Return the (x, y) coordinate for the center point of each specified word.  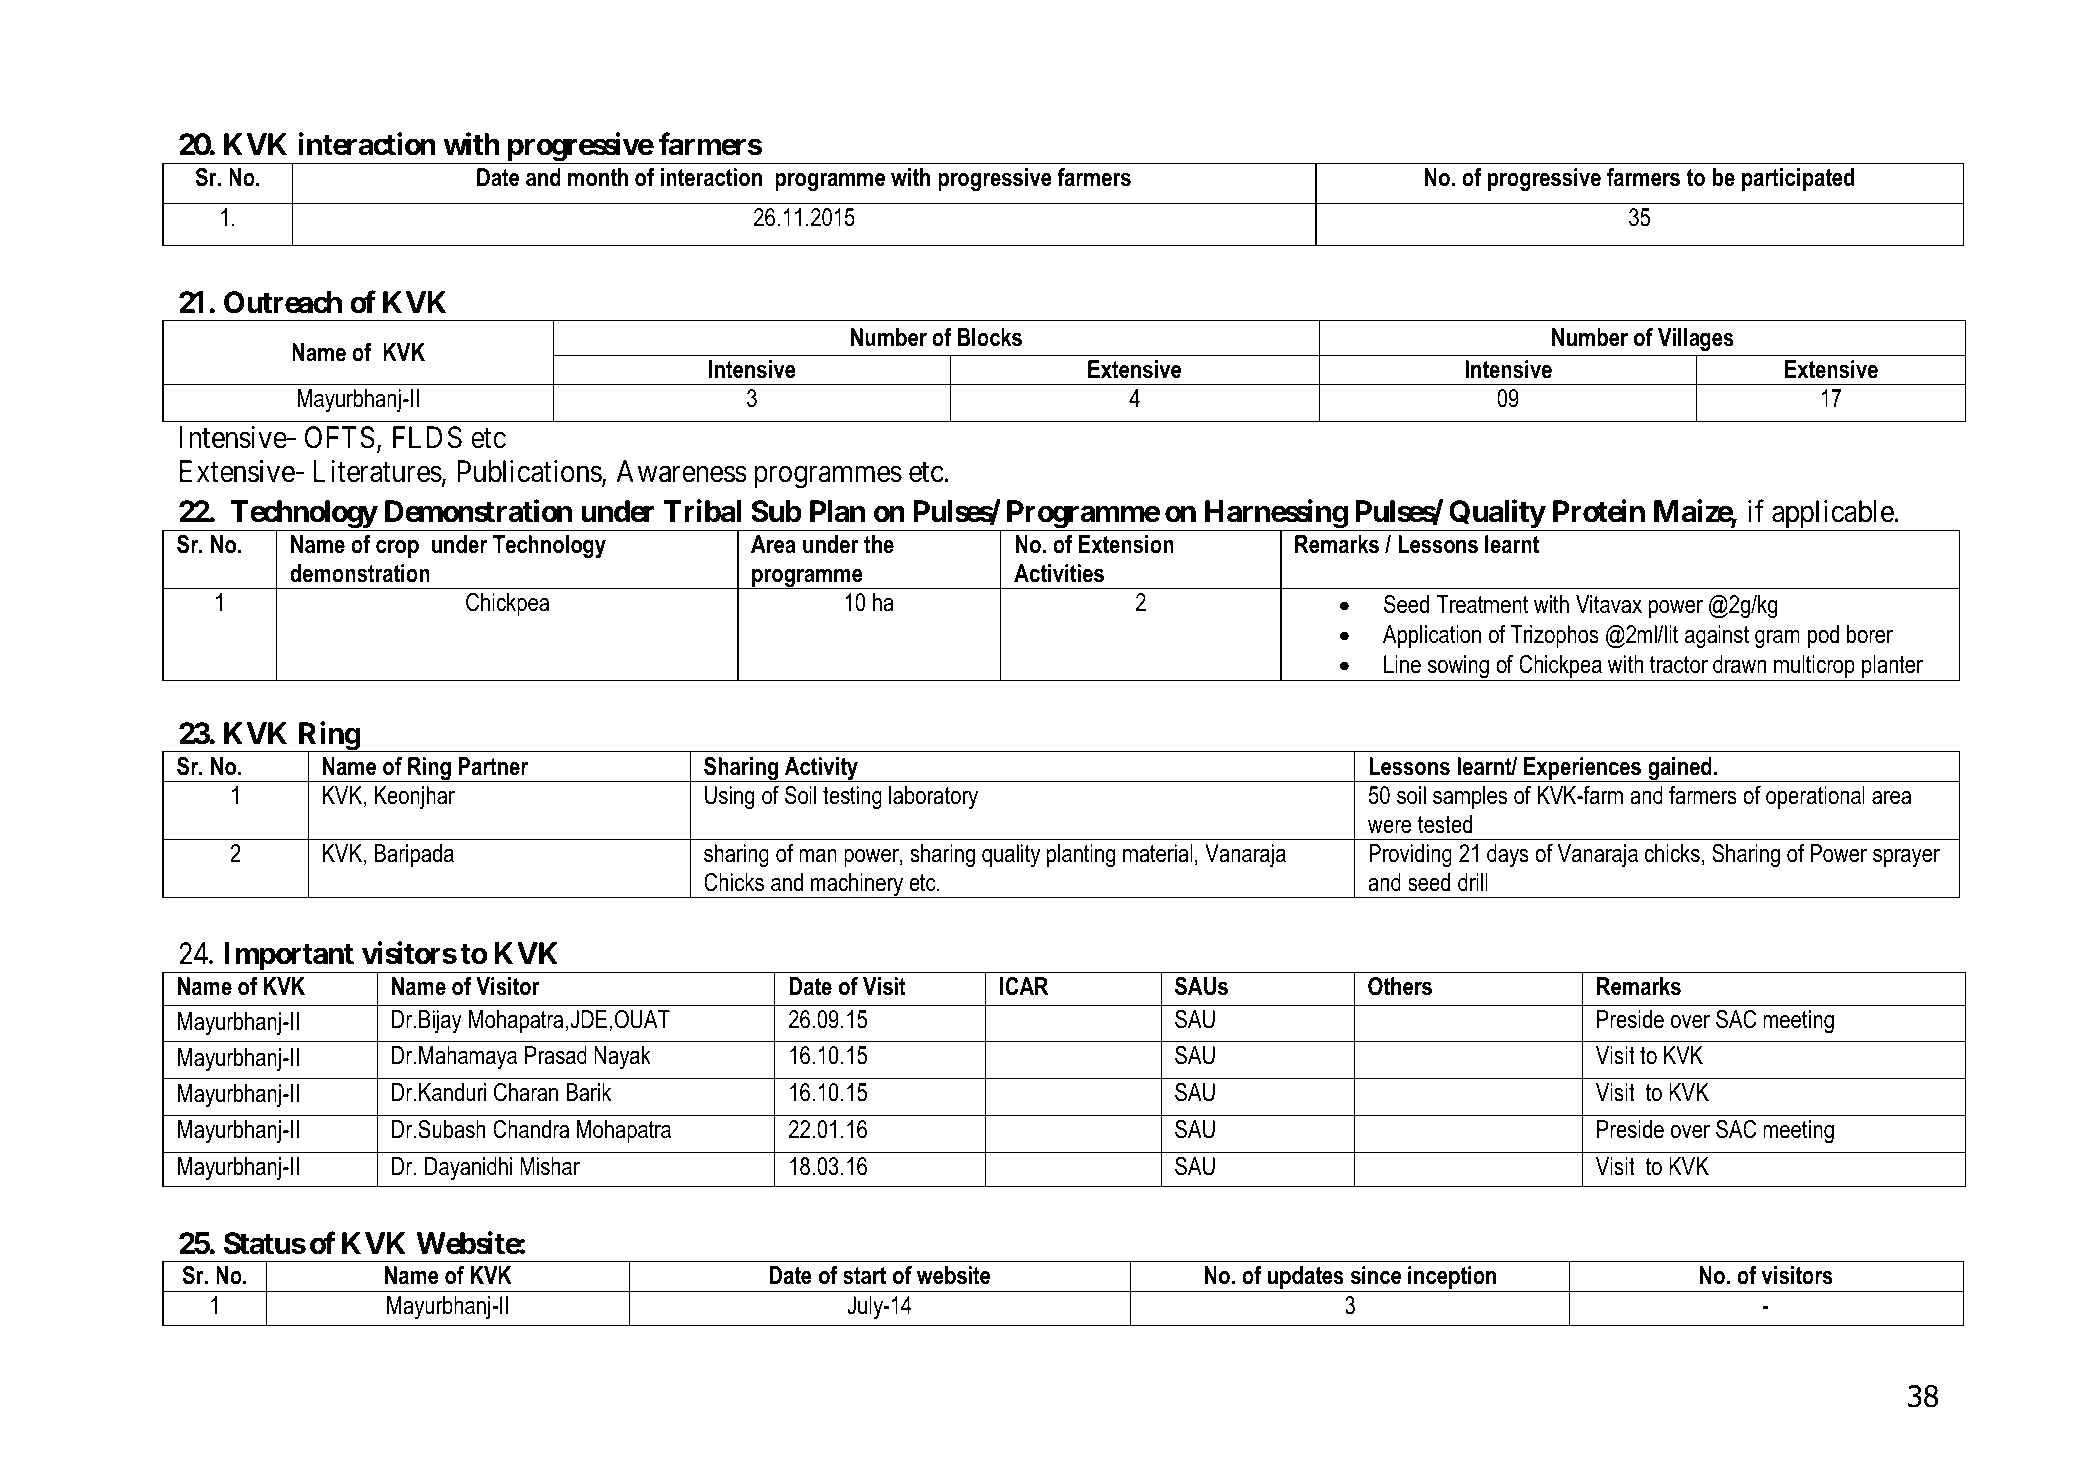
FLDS (427, 437)
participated (1798, 179)
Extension (1126, 544)
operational (1815, 797)
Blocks (990, 337)
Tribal (702, 511)
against (1717, 637)
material (1158, 853)
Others (1400, 986)
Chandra (531, 1129)
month (598, 177)
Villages (1696, 340)
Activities (1059, 573)
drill (1473, 882)
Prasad (556, 1055)
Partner (493, 766)
